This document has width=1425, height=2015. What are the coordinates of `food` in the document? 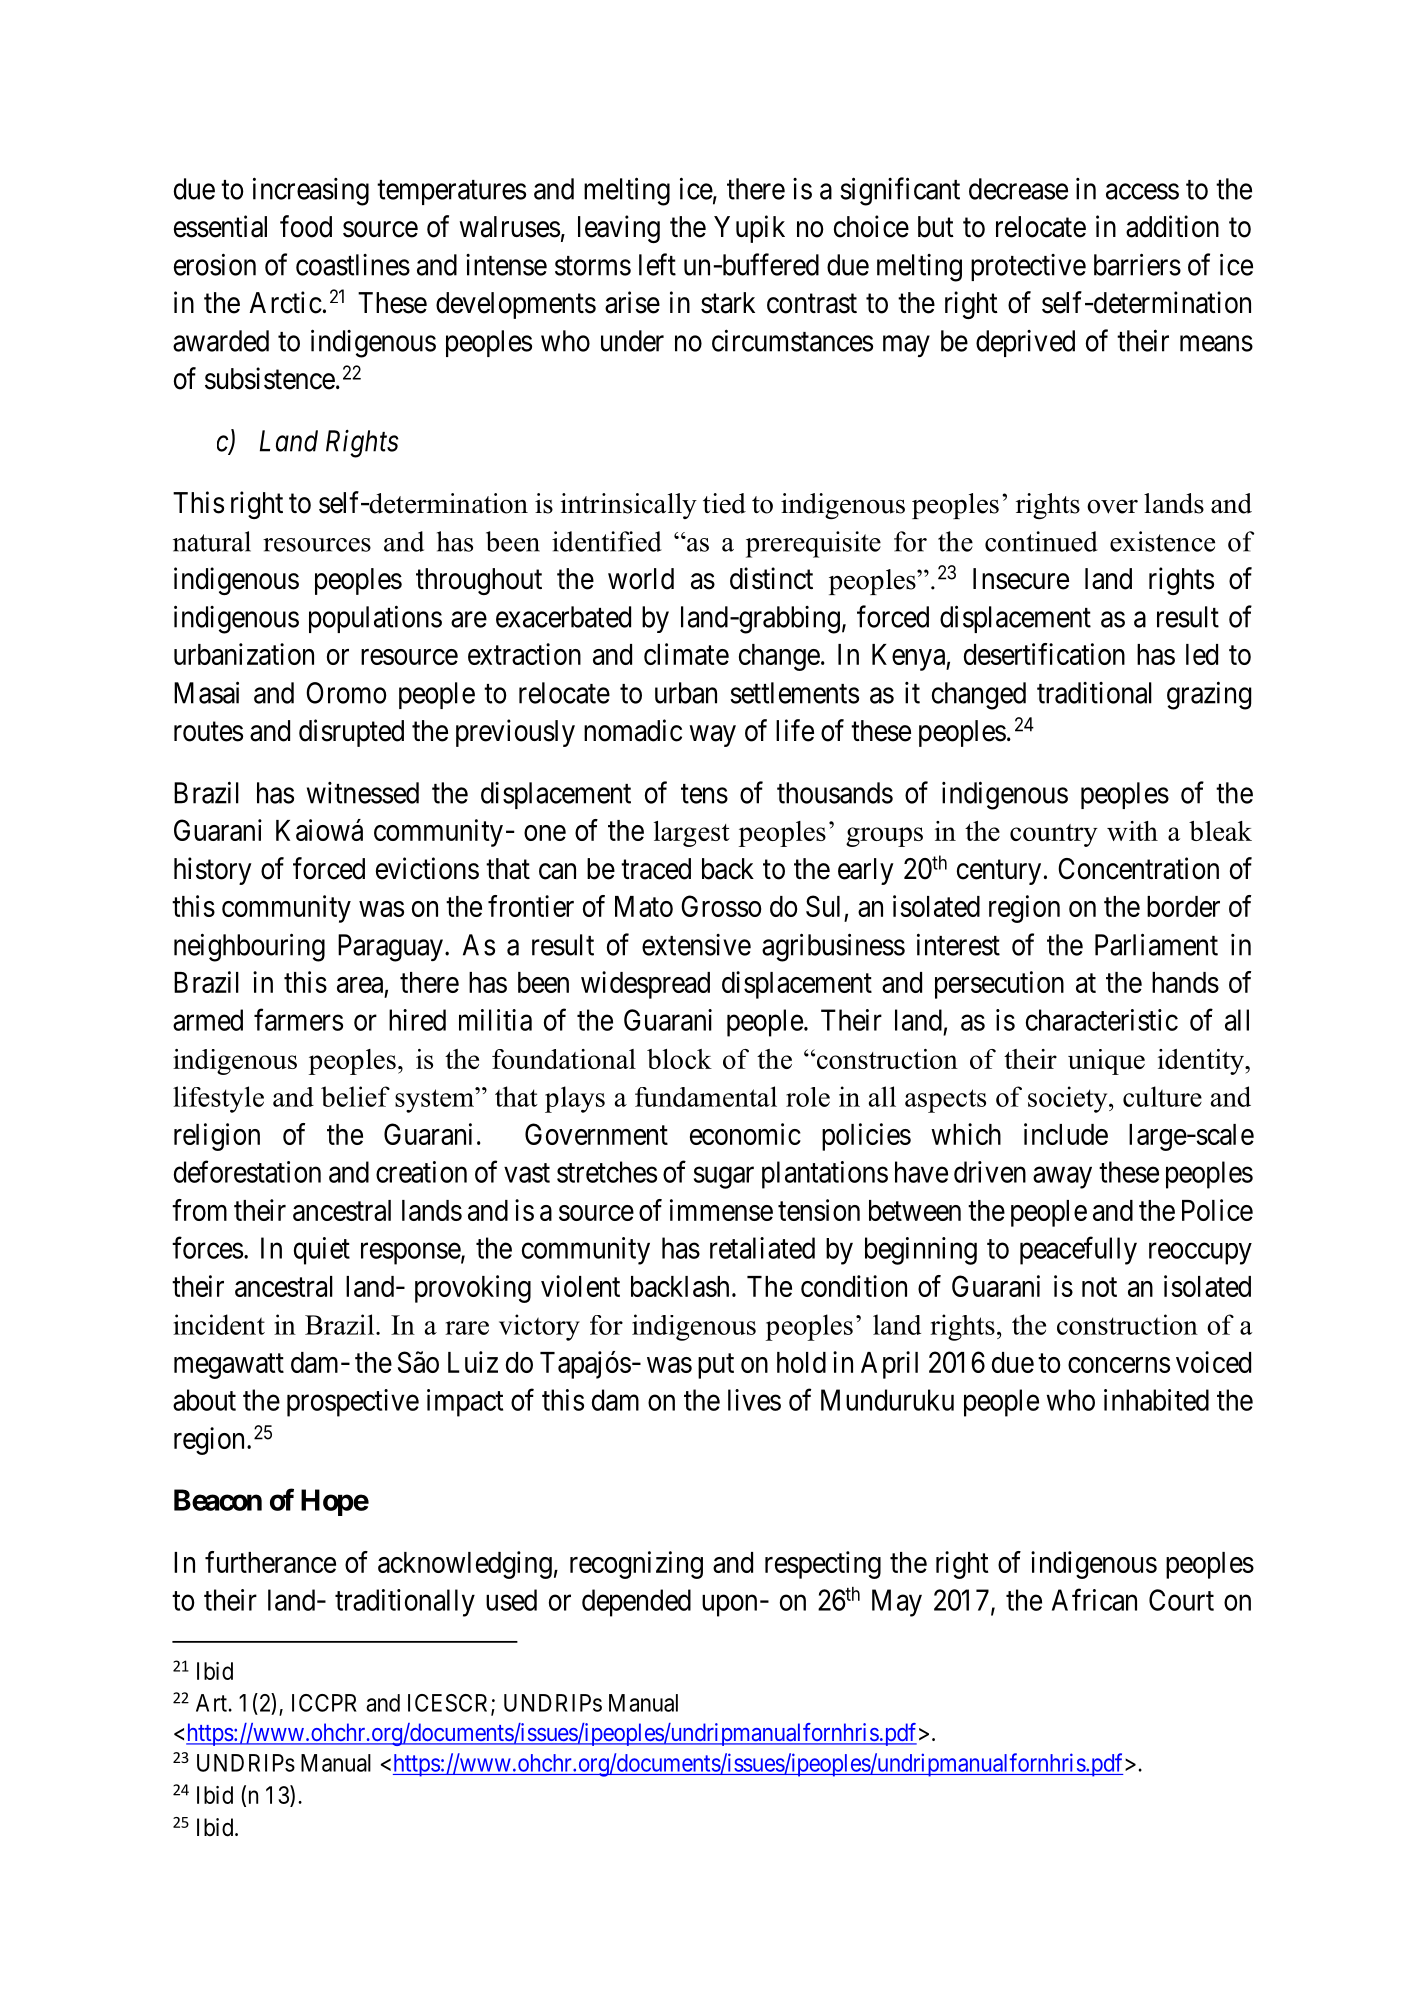 It's located at (306, 226).
